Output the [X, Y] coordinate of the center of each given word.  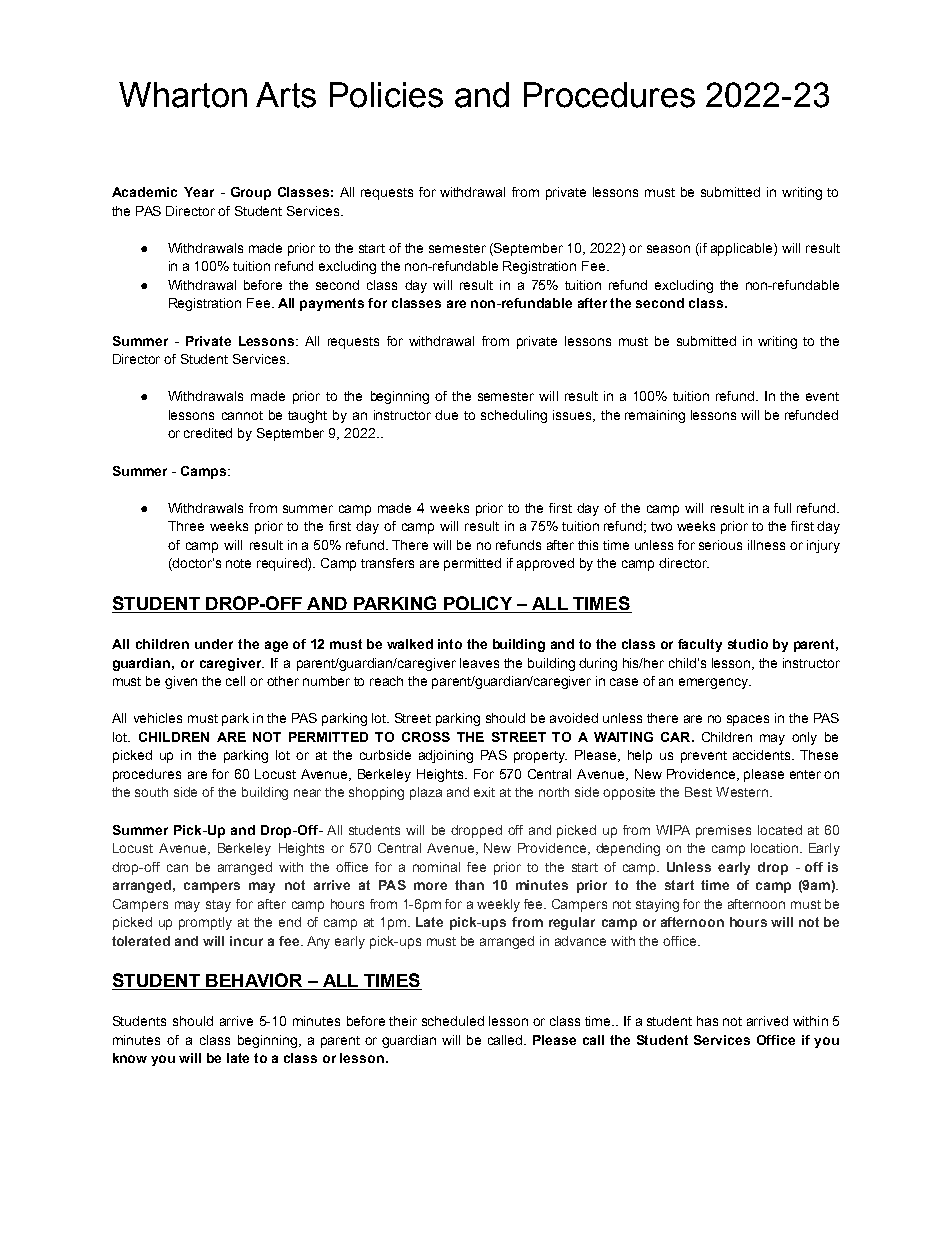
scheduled [453, 1021]
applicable [743, 249]
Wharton [183, 95]
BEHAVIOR [254, 981]
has [707, 1021]
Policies [386, 95]
